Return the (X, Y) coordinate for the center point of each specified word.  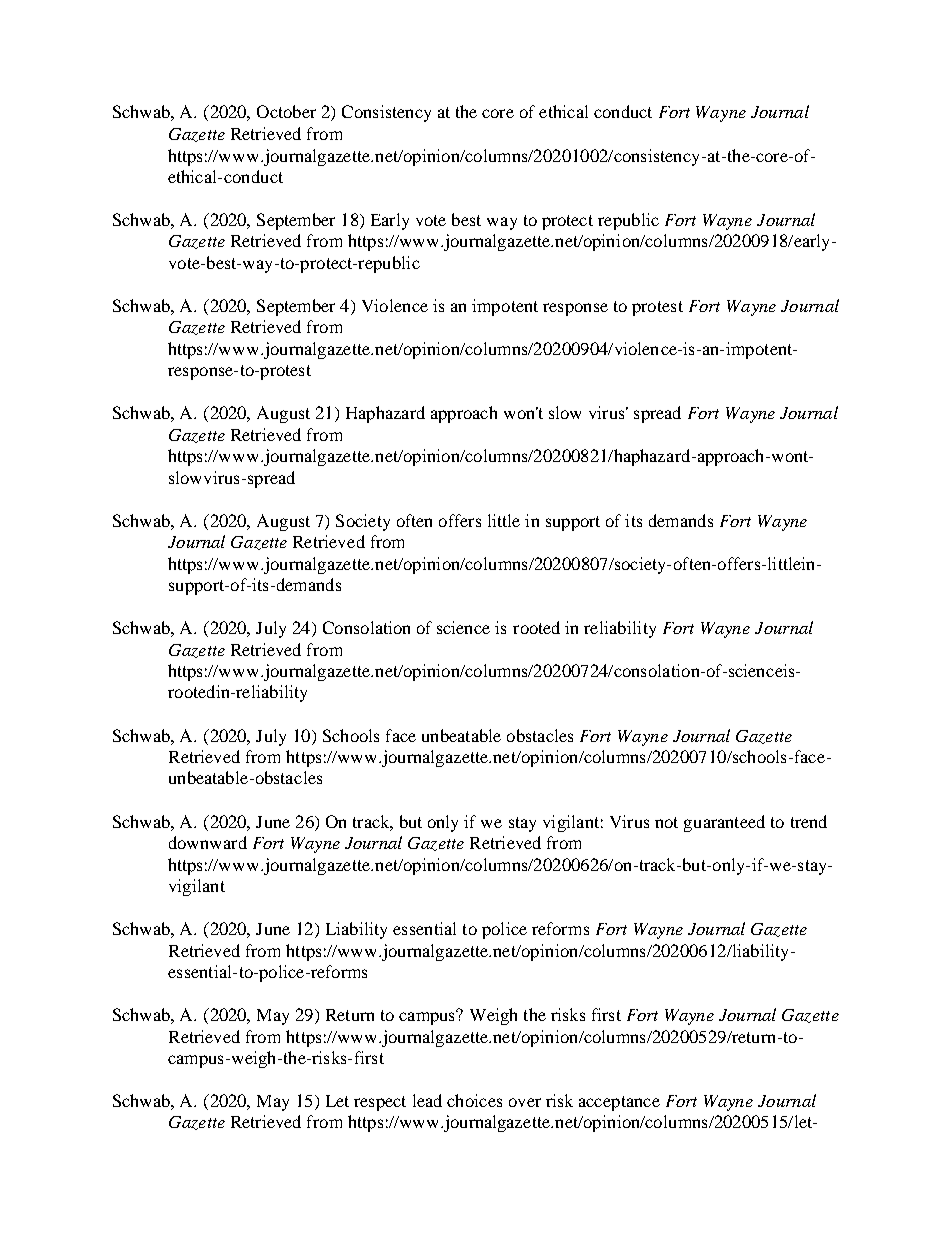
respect (380, 1103)
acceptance (619, 1103)
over (525, 1102)
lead (427, 1100)
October (286, 111)
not (666, 822)
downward (208, 842)
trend (809, 821)
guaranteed (724, 823)
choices (474, 1100)
